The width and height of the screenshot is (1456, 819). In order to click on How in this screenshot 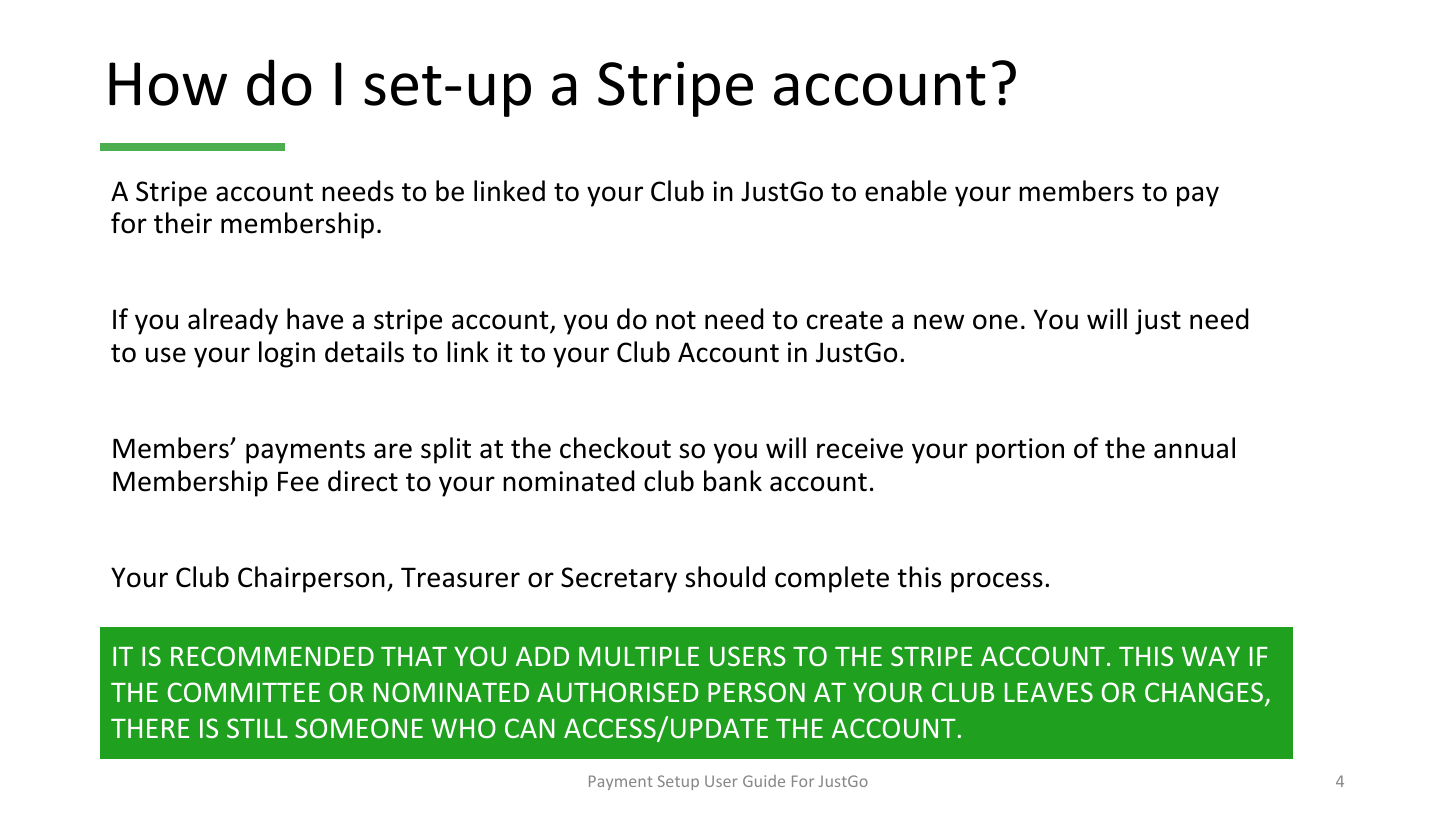, I will do `click(168, 84)`.
